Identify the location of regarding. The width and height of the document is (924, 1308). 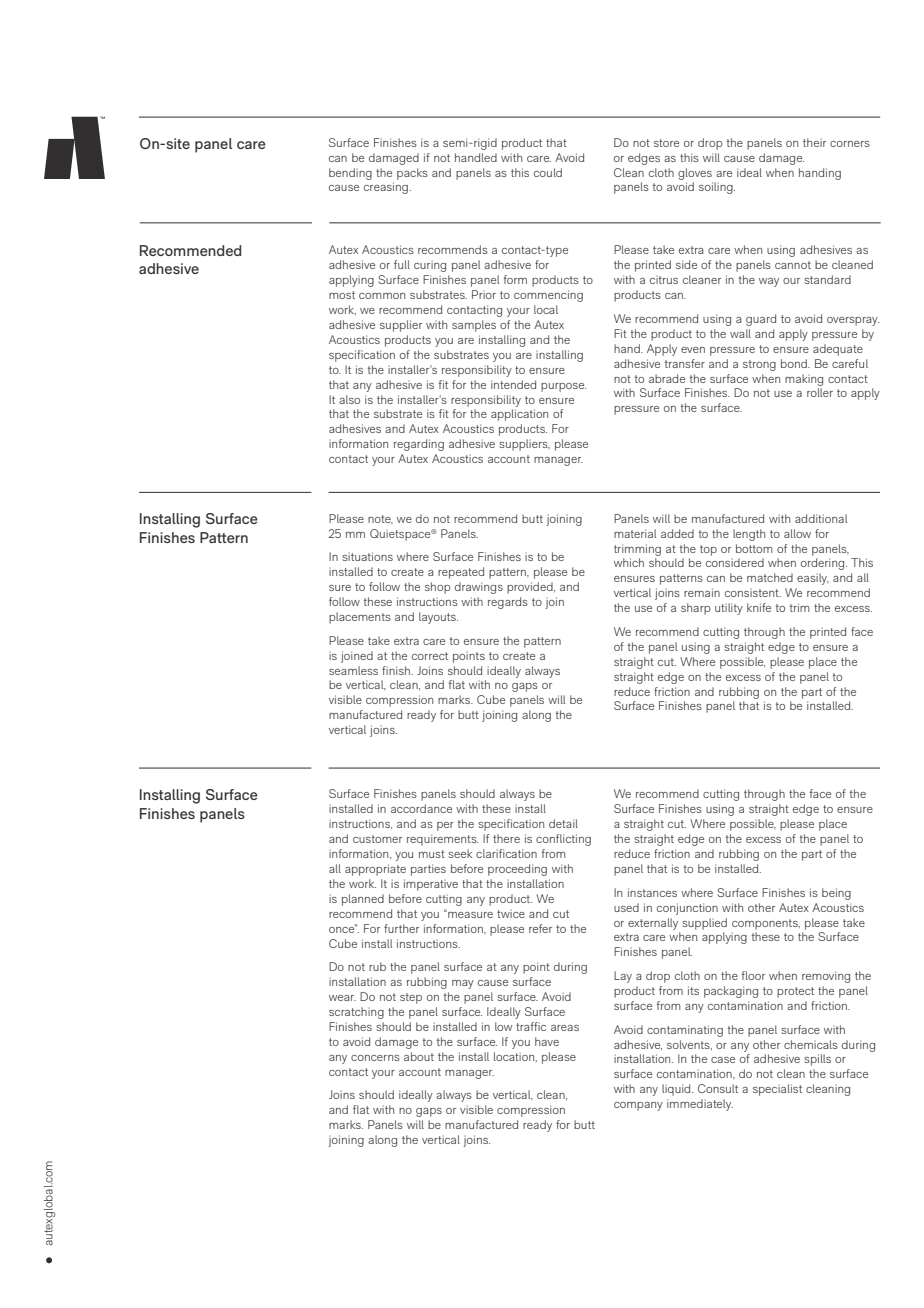
(419, 445).
